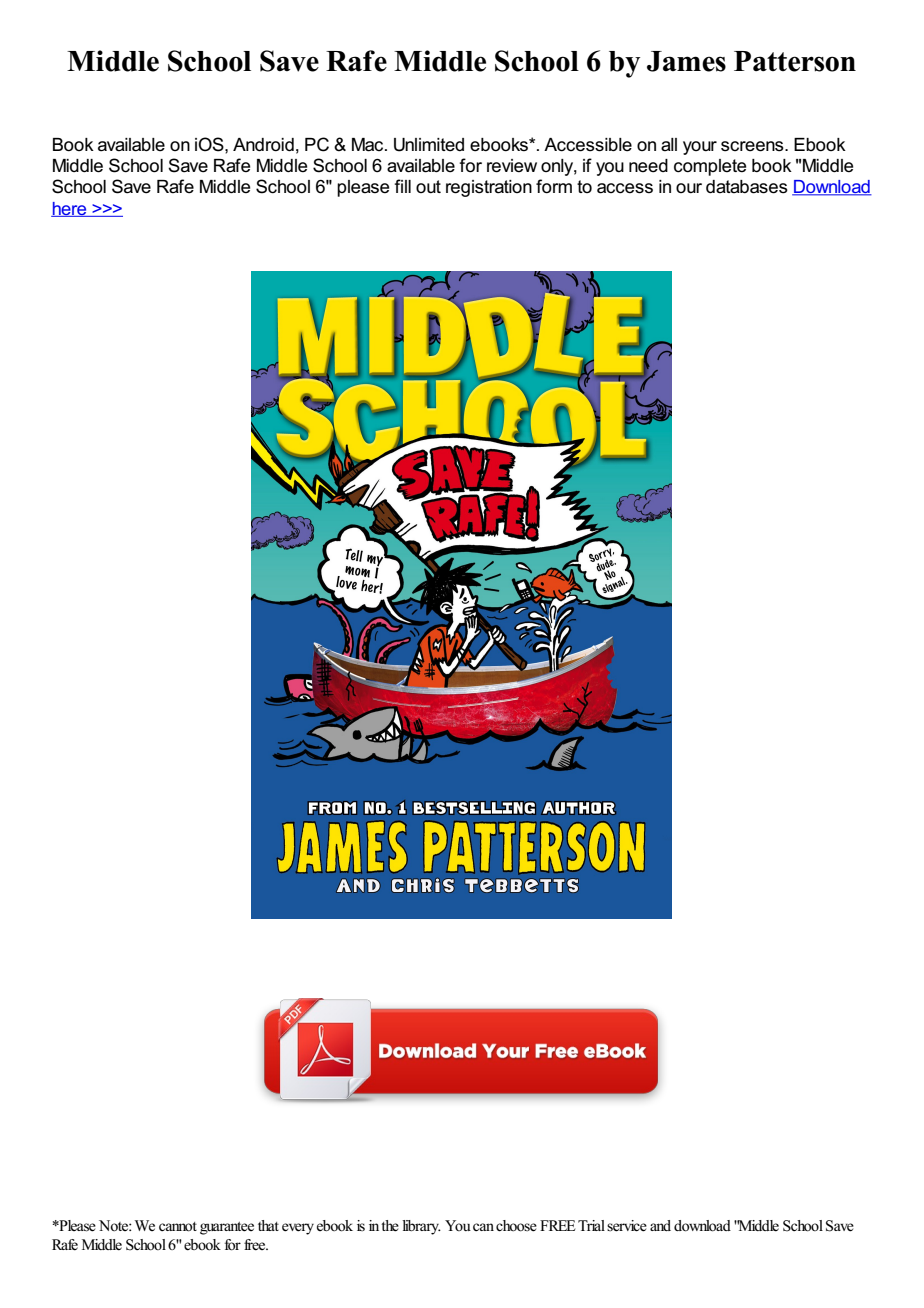  Describe the element at coordinates (428, 186) in the screenshot. I see `out` at that location.
